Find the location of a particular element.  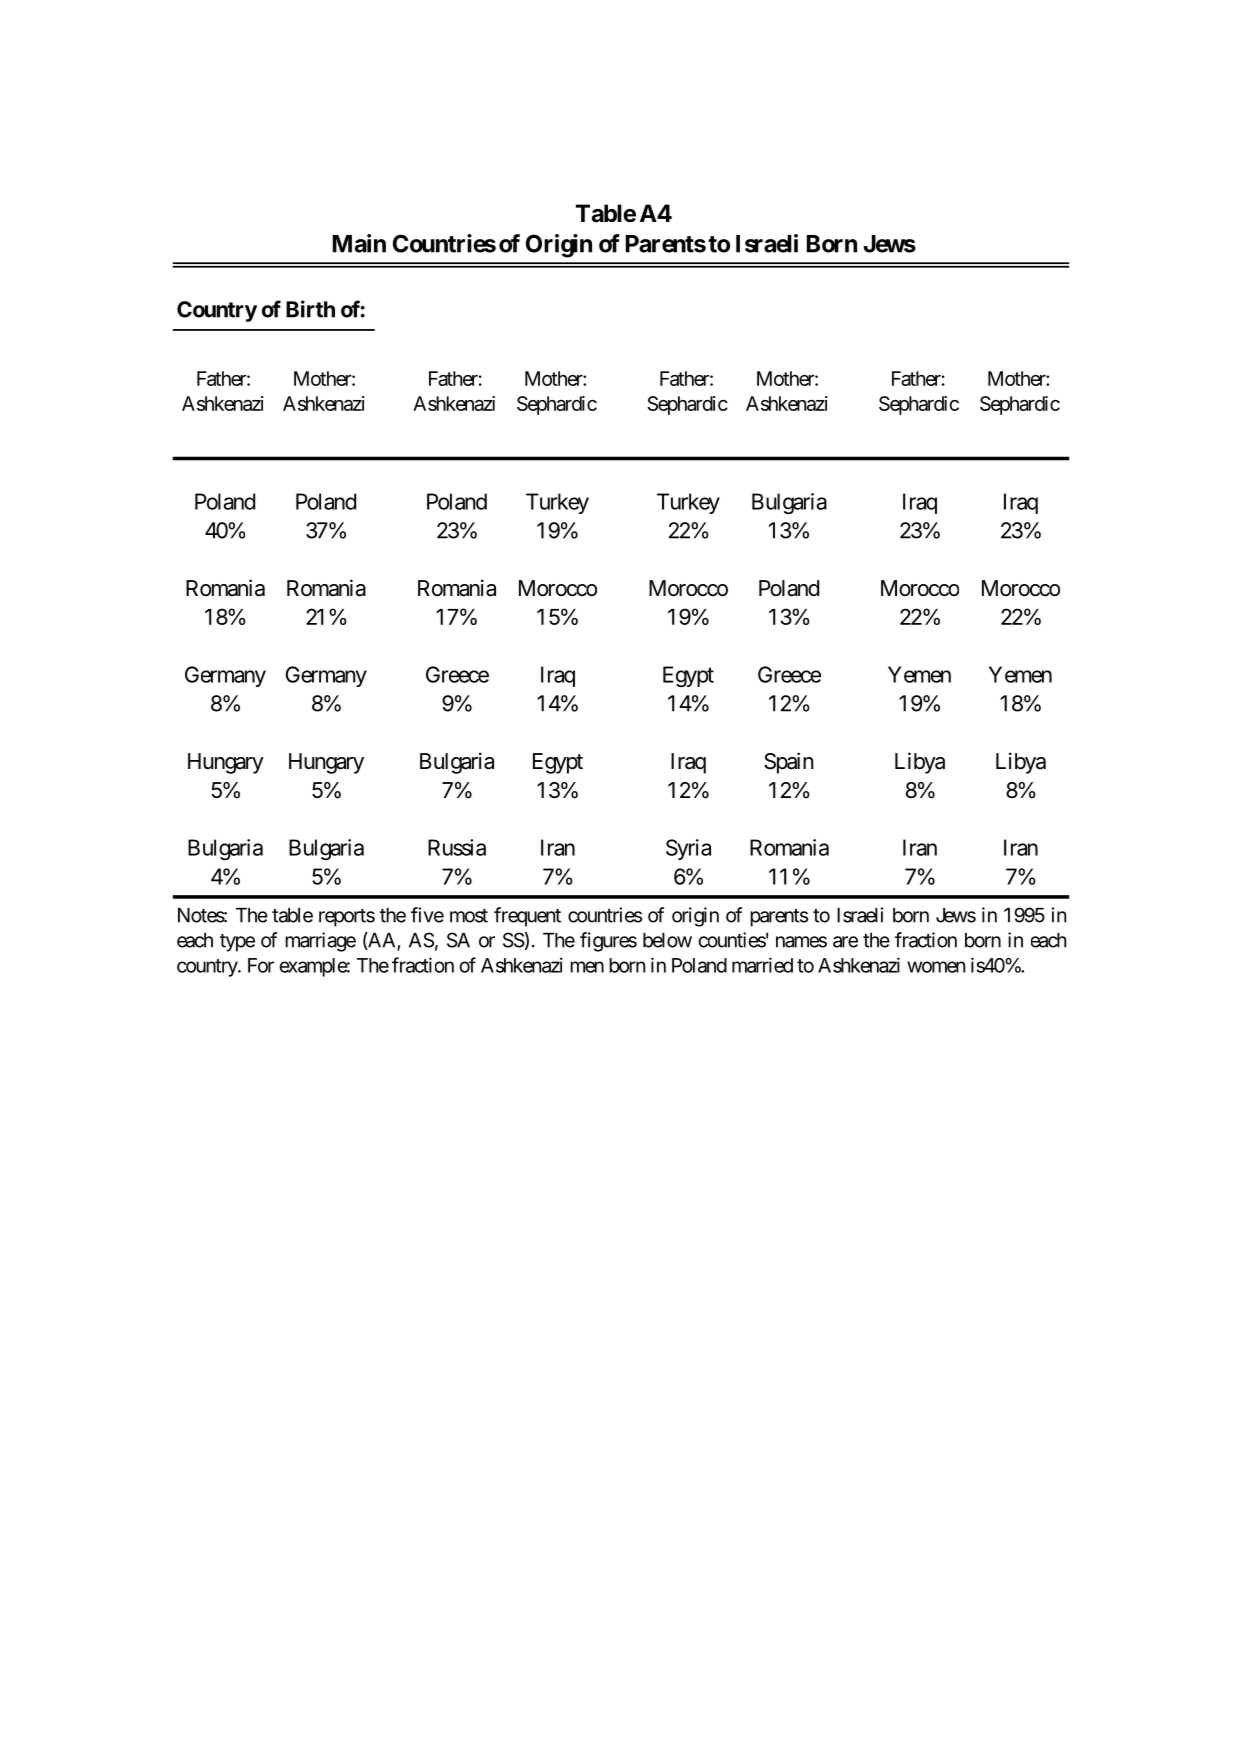

frequent is located at coordinates (527, 917).
